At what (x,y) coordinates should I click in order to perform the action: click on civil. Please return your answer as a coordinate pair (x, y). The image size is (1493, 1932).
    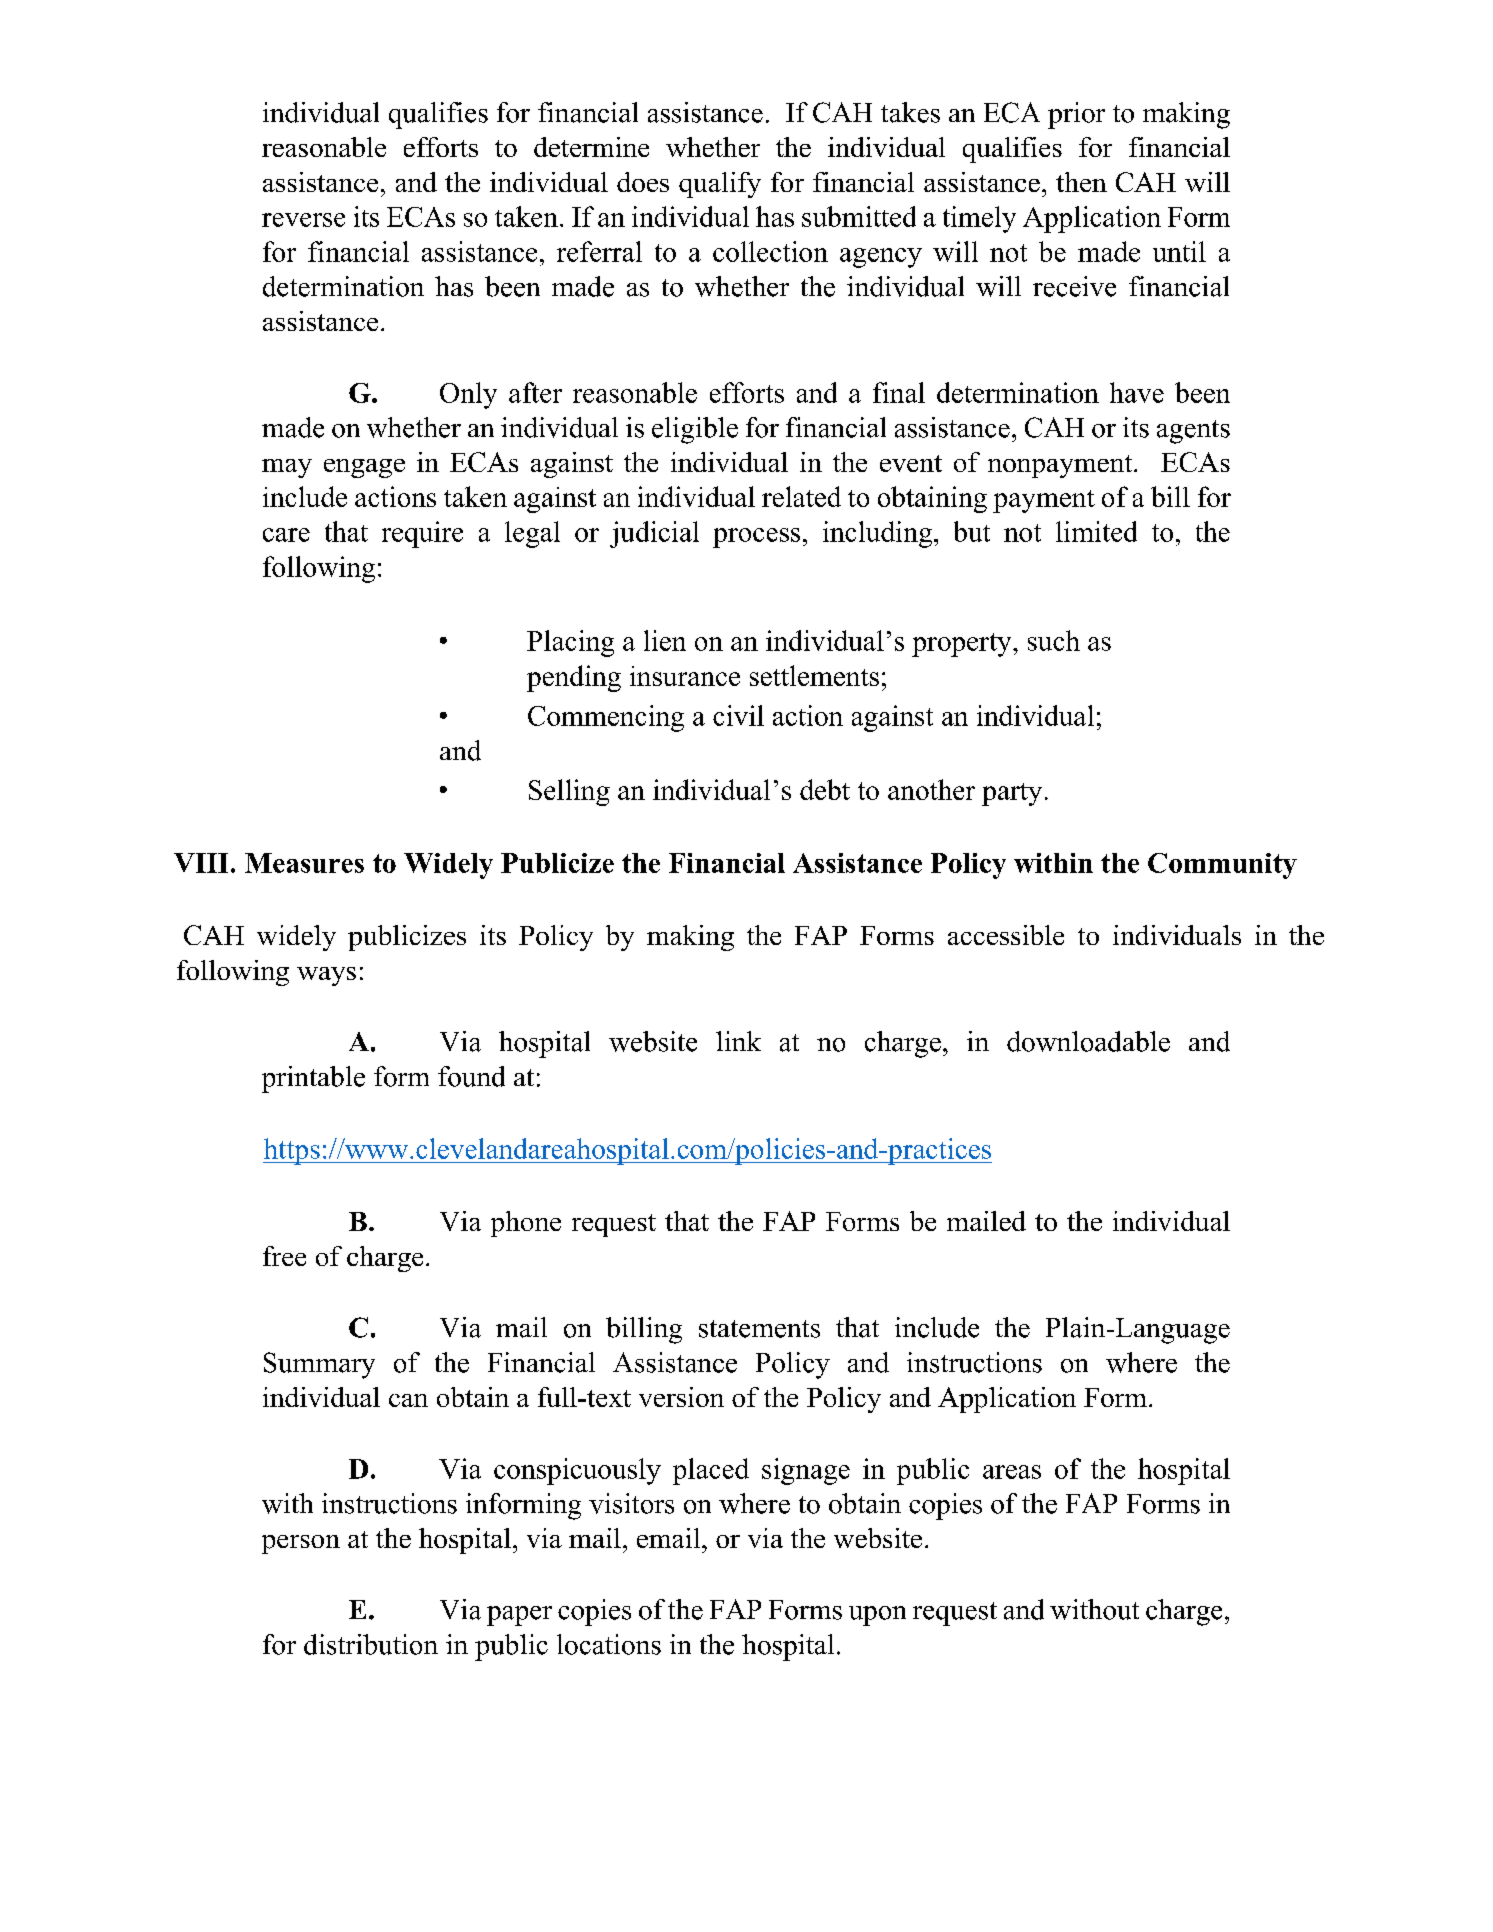
    Looking at the image, I should click on (738, 715).
